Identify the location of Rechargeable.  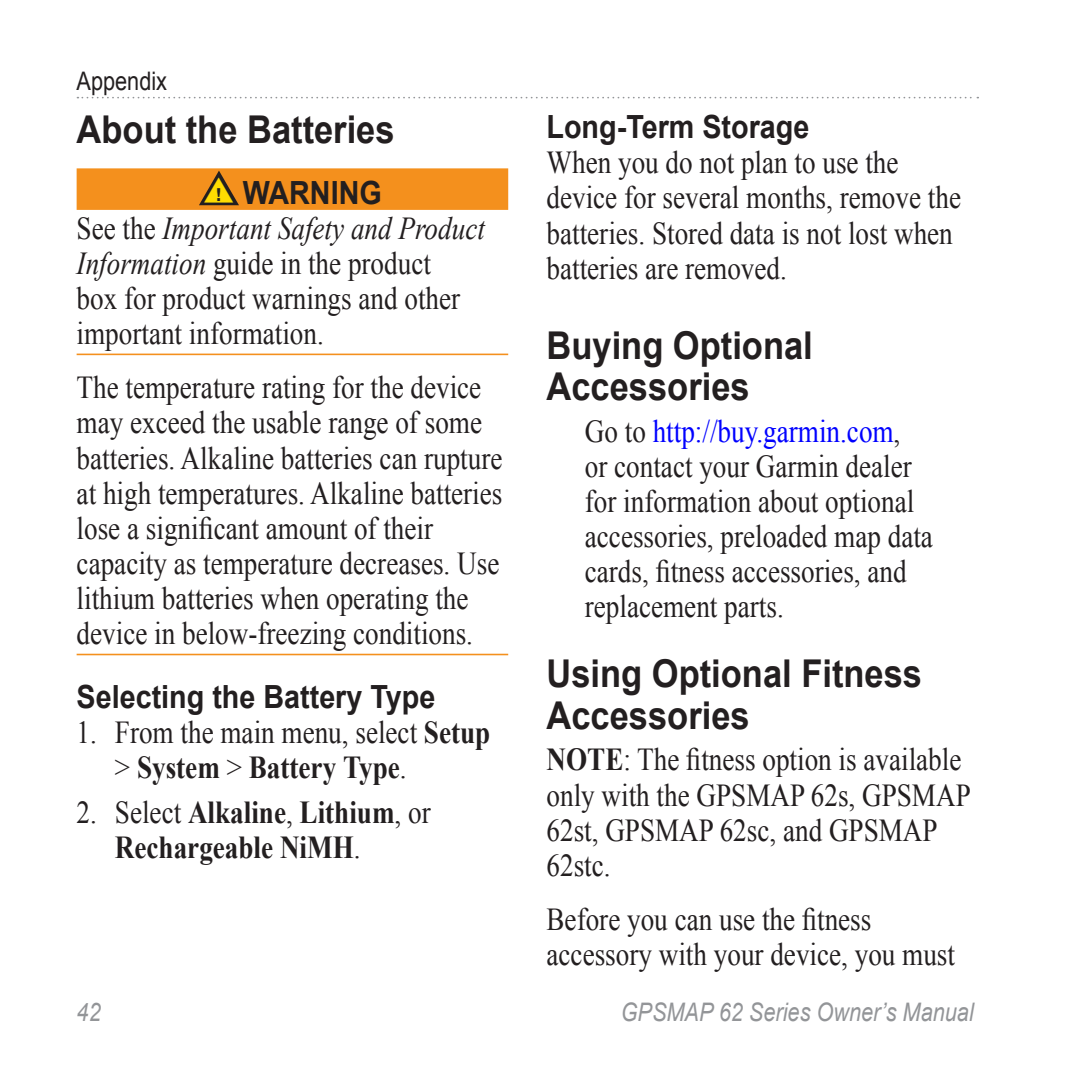
(194, 850).
